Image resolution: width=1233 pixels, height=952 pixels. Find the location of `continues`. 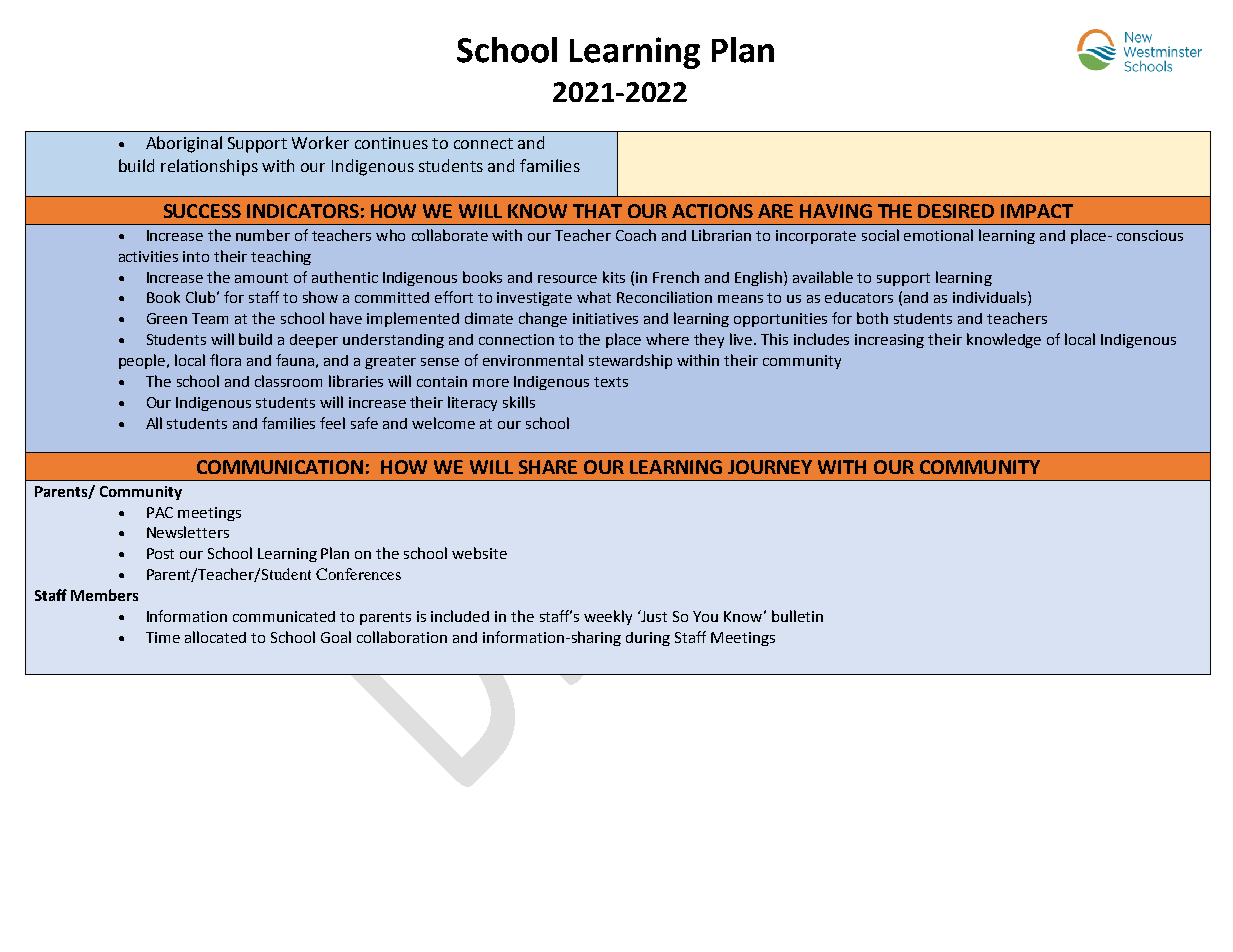

continues is located at coordinates (391, 143).
